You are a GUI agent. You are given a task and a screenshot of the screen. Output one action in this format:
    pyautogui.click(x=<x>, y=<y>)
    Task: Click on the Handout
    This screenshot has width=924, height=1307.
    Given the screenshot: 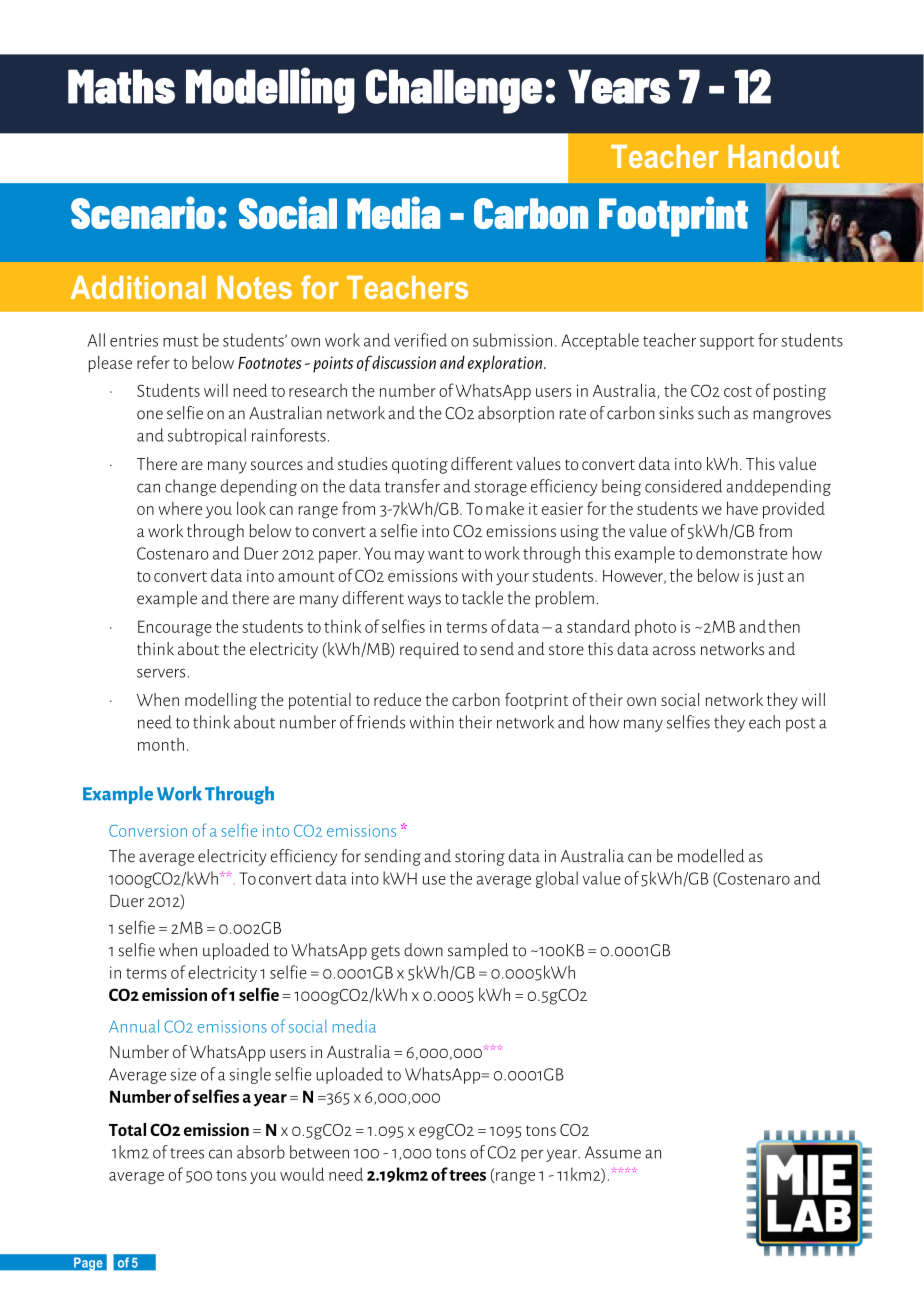 What is the action you would take?
    pyautogui.click(x=783, y=156)
